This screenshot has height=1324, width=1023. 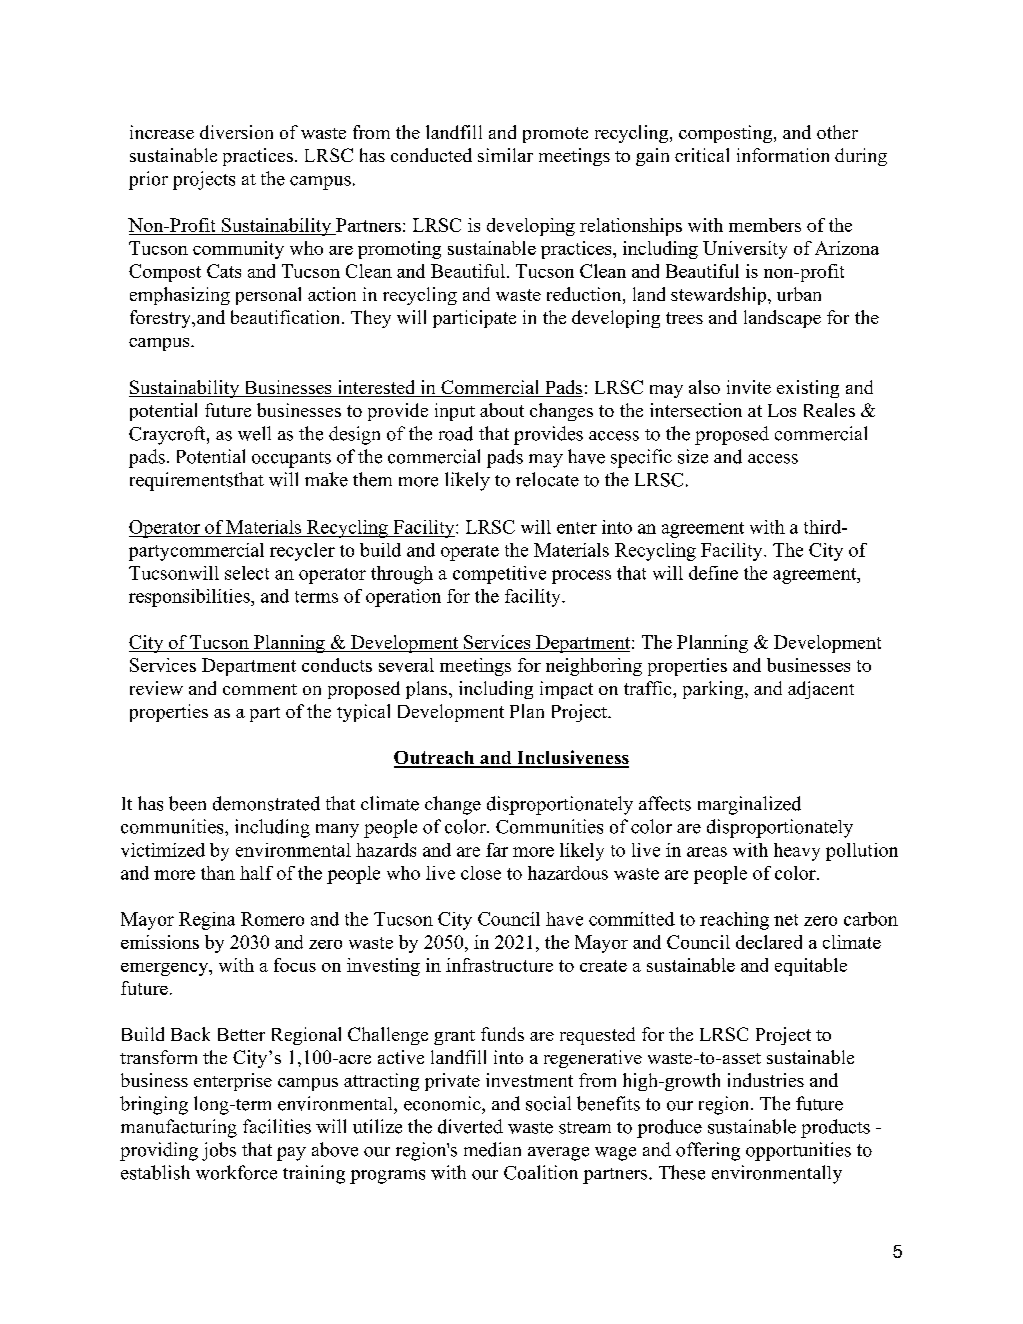 I want to click on jobs, so click(x=219, y=1151).
